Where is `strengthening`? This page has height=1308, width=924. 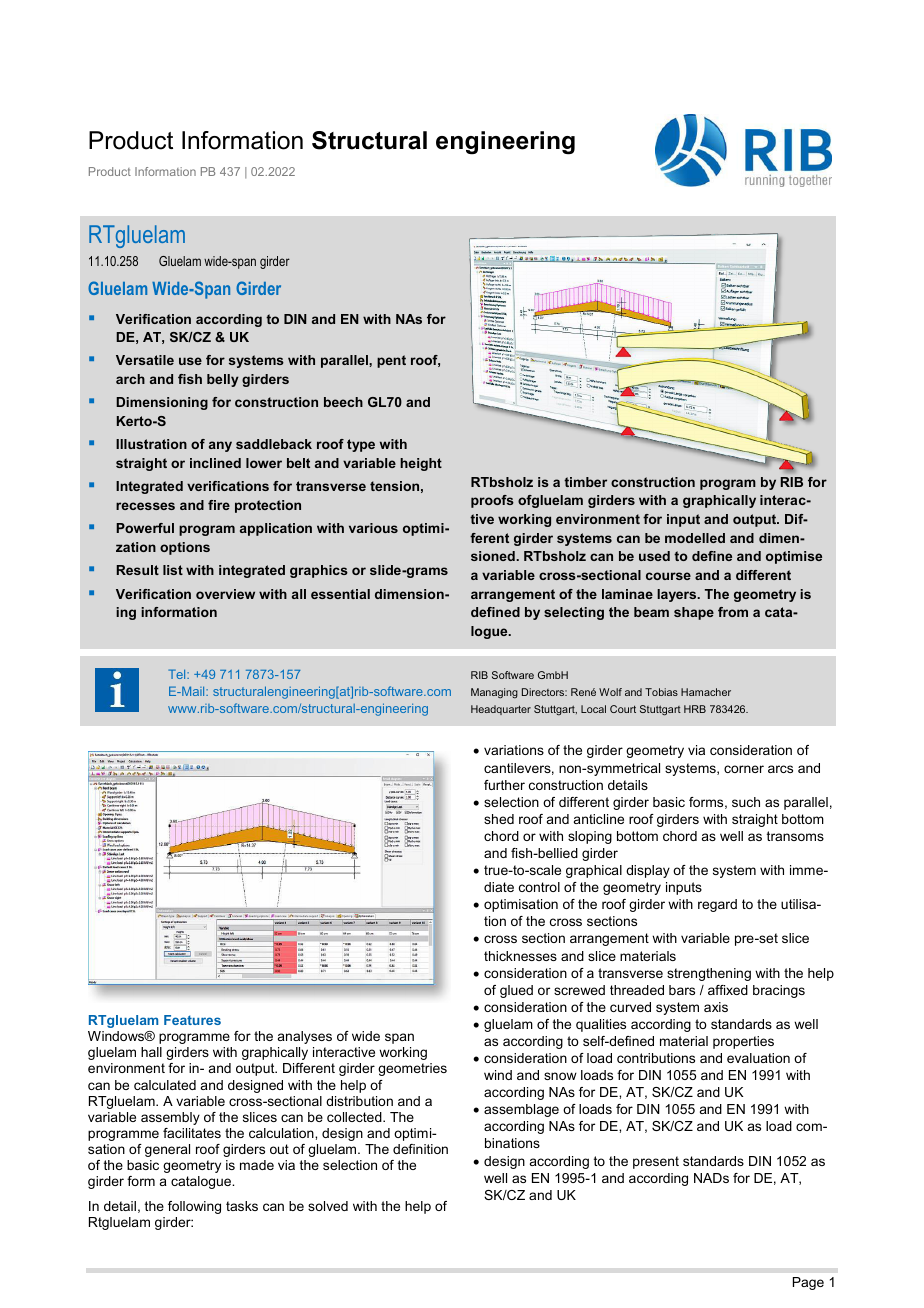 strengthening is located at coordinates (709, 974).
